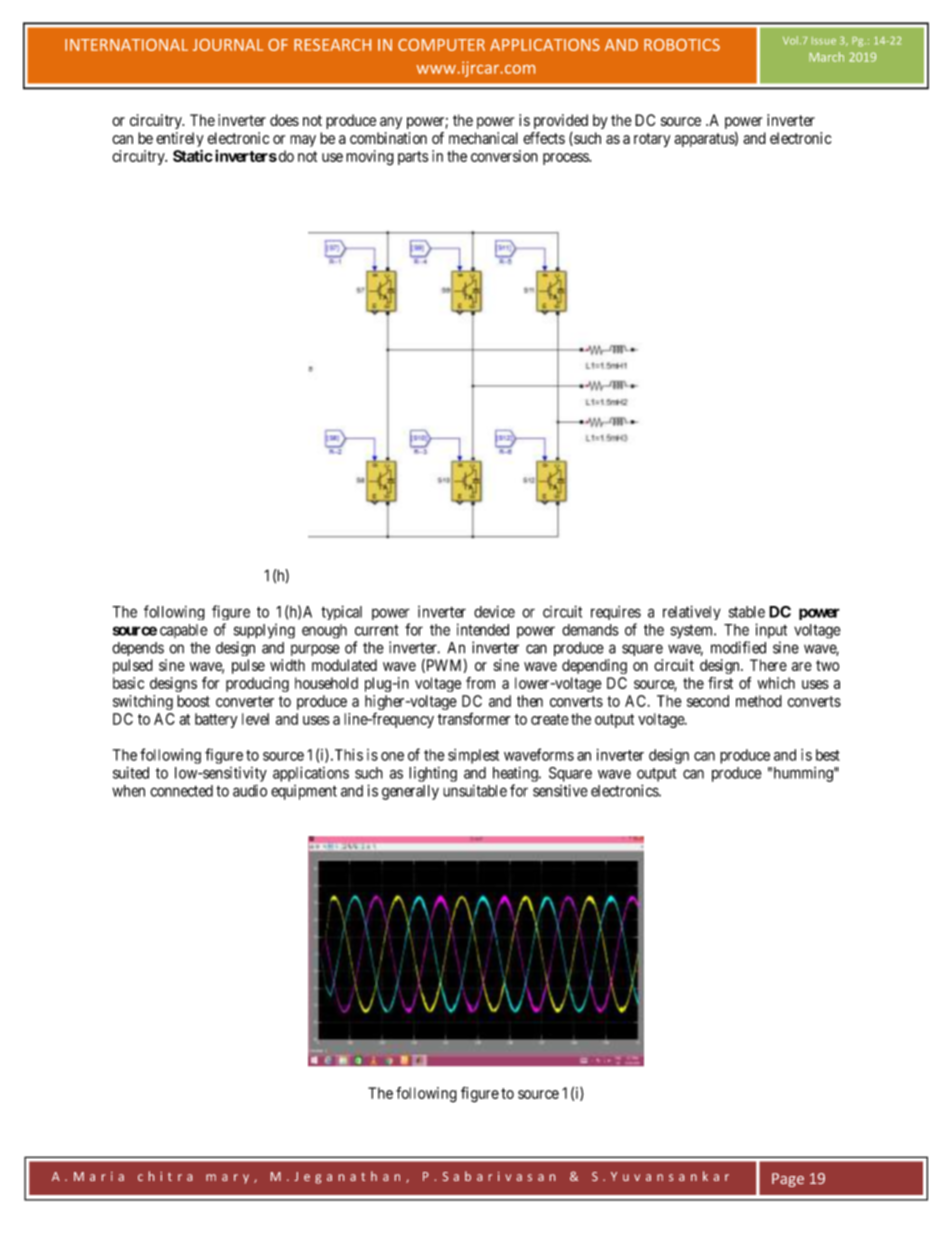 Image resolution: width=952 pixels, height=1233 pixels. What do you see at coordinates (494, 612) in the image?
I see `device` at bounding box center [494, 612].
